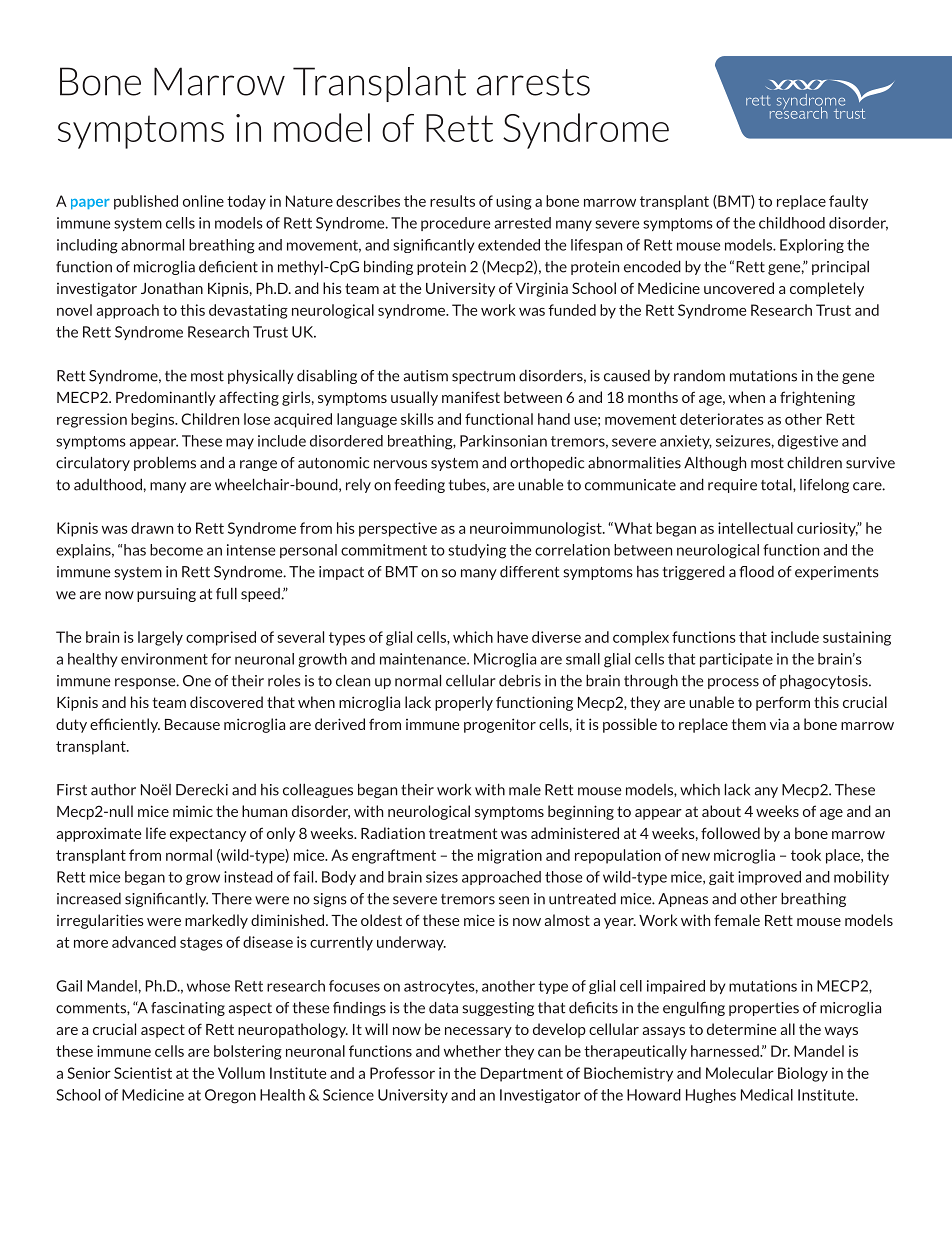 Image resolution: width=952 pixels, height=1233 pixels. I want to click on Predominantly, so click(166, 398).
